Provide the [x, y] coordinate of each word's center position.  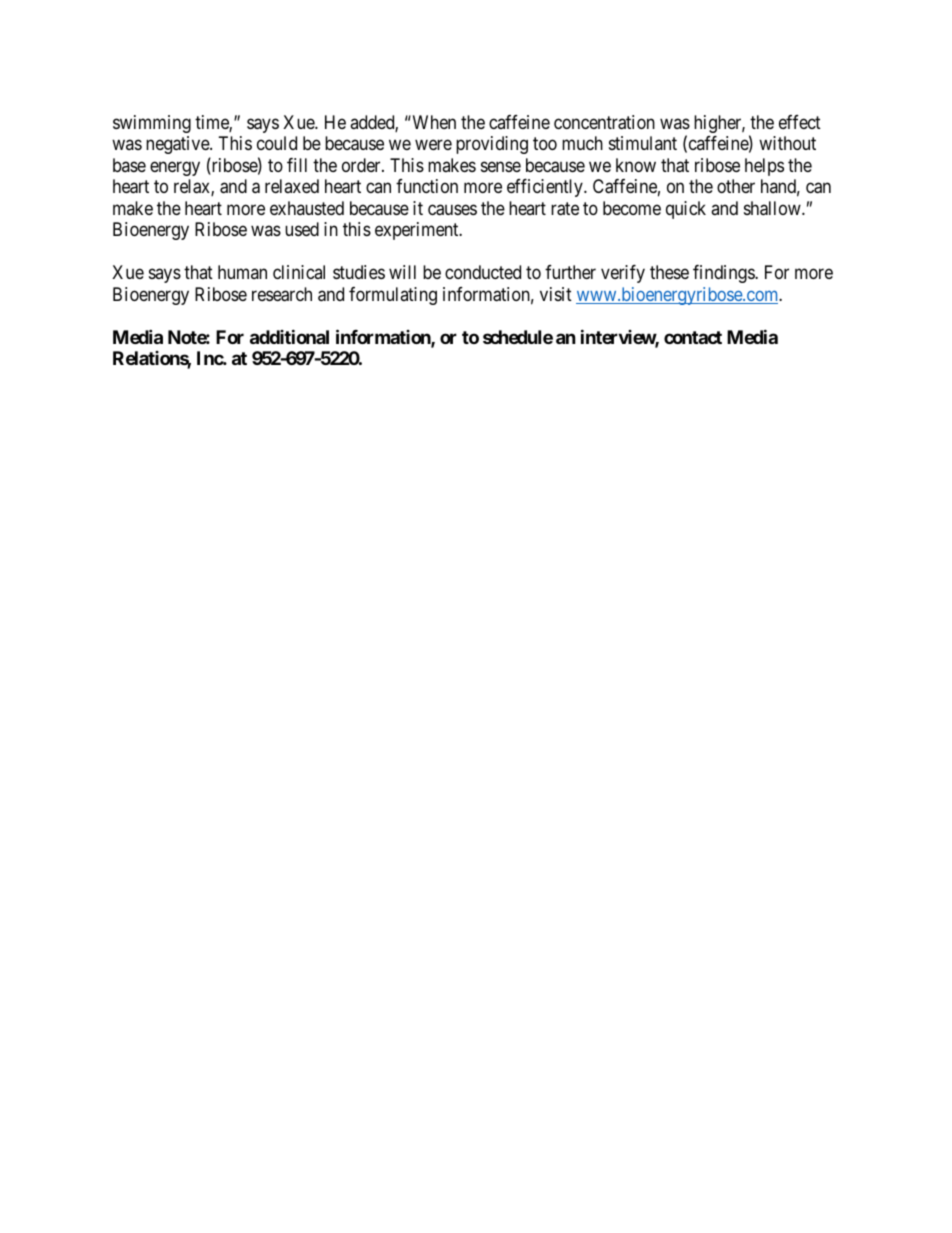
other [736, 186]
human [242, 272]
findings [724, 274]
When [433, 122]
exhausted [307, 208]
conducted [483, 272]
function [427, 186]
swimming [152, 124]
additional [289, 336]
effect [800, 122]
